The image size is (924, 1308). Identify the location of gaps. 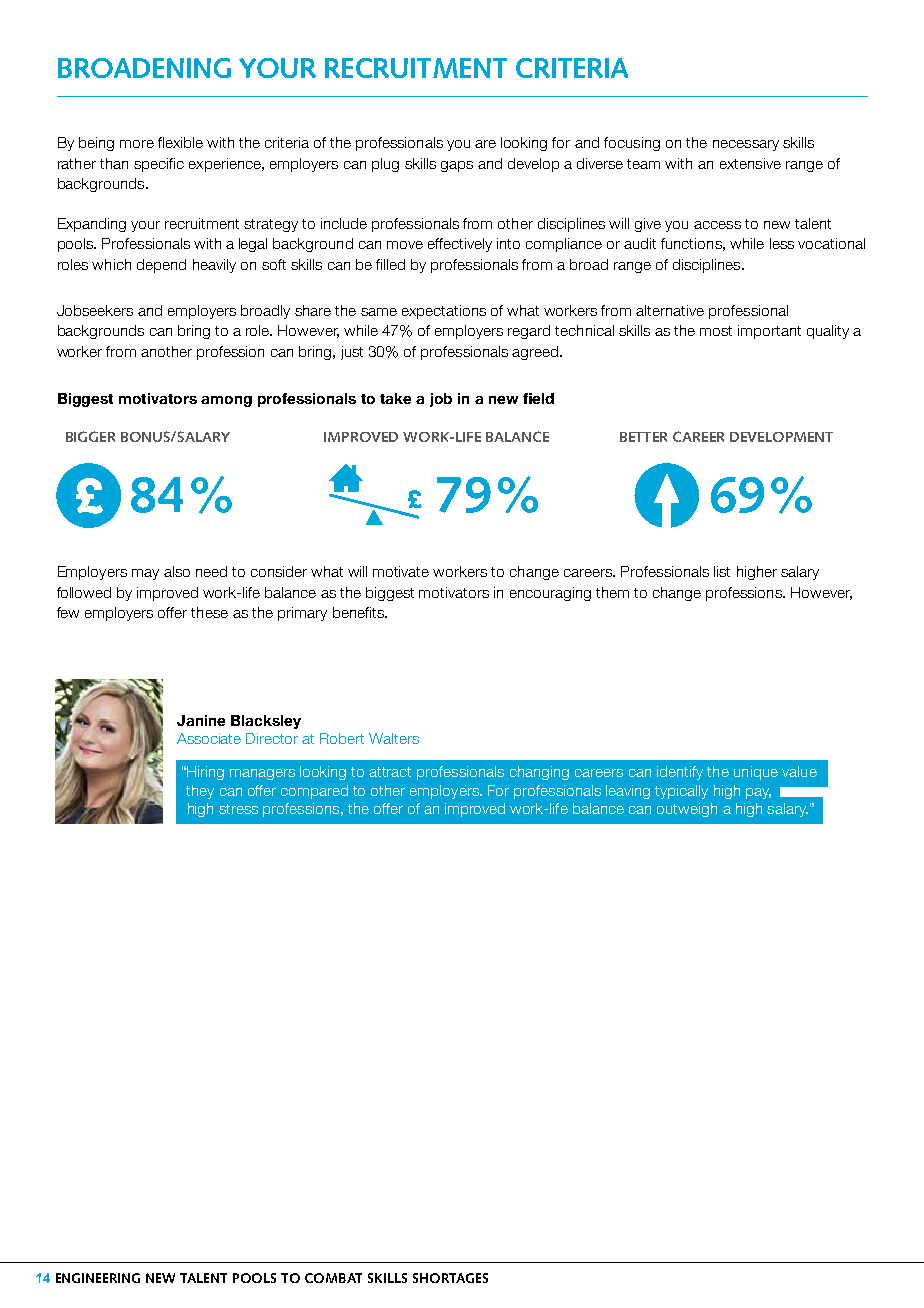
(457, 166).
